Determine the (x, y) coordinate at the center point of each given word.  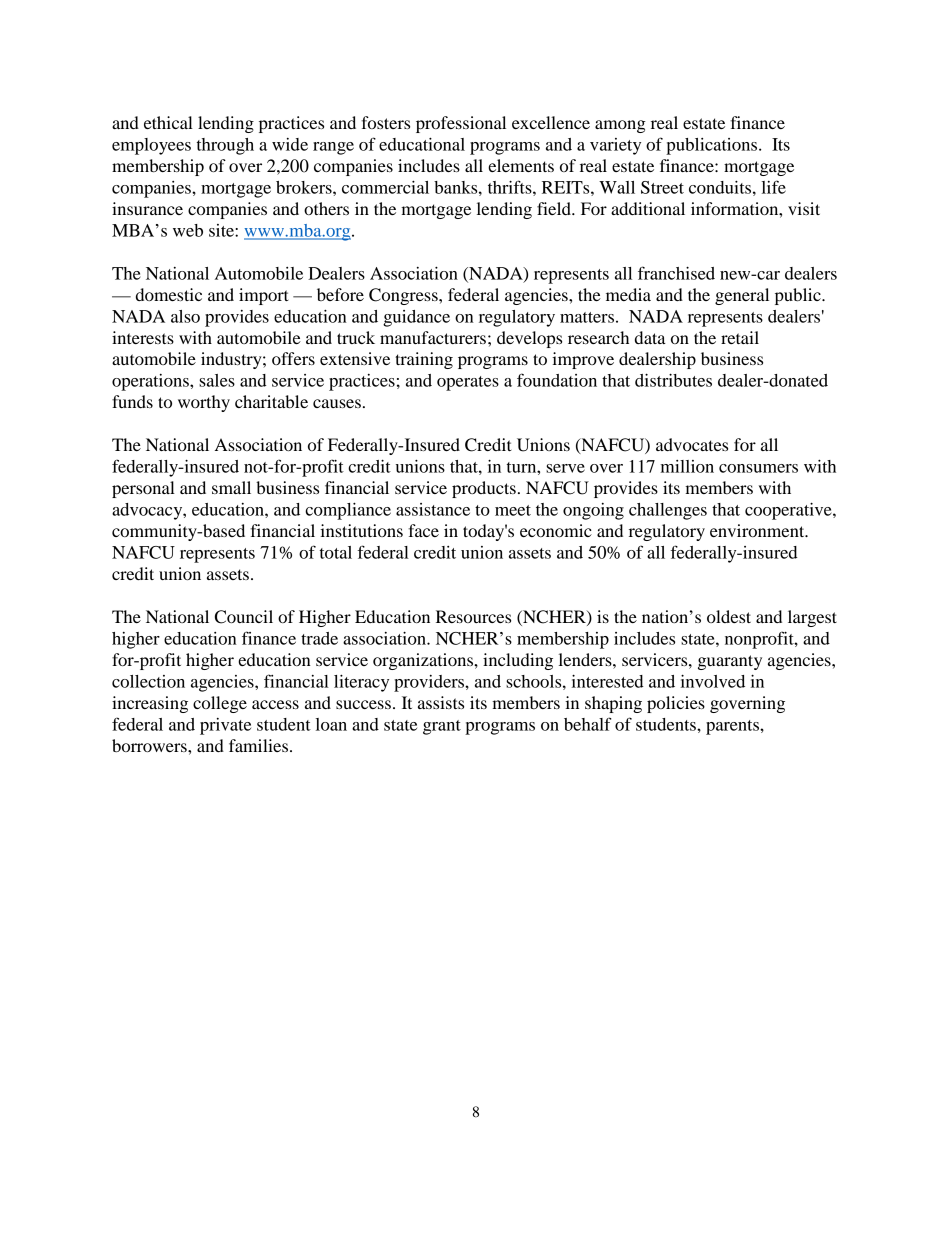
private (225, 726)
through (225, 146)
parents (733, 727)
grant (442, 727)
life (774, 187)
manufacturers (433, 337)
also (185, 316)
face (423, 530)
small (231, 487)
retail (740, 337)
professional (461, 124)
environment (758, 530)
